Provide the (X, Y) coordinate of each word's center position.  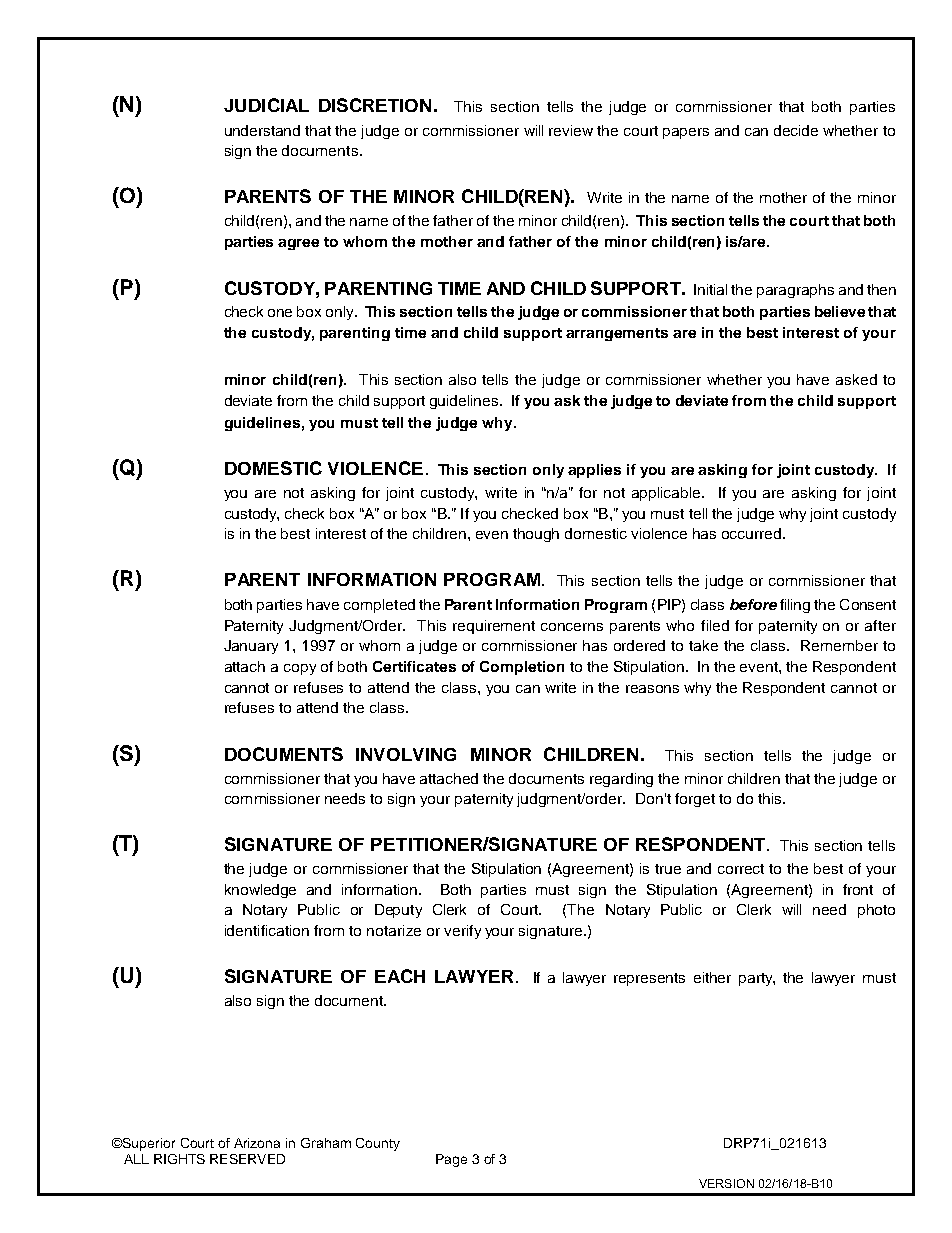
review (571, 130)
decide (796, 130)
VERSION (726, 1183)
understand (262, 130)
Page (451, 1160)
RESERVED (247, 1159)
